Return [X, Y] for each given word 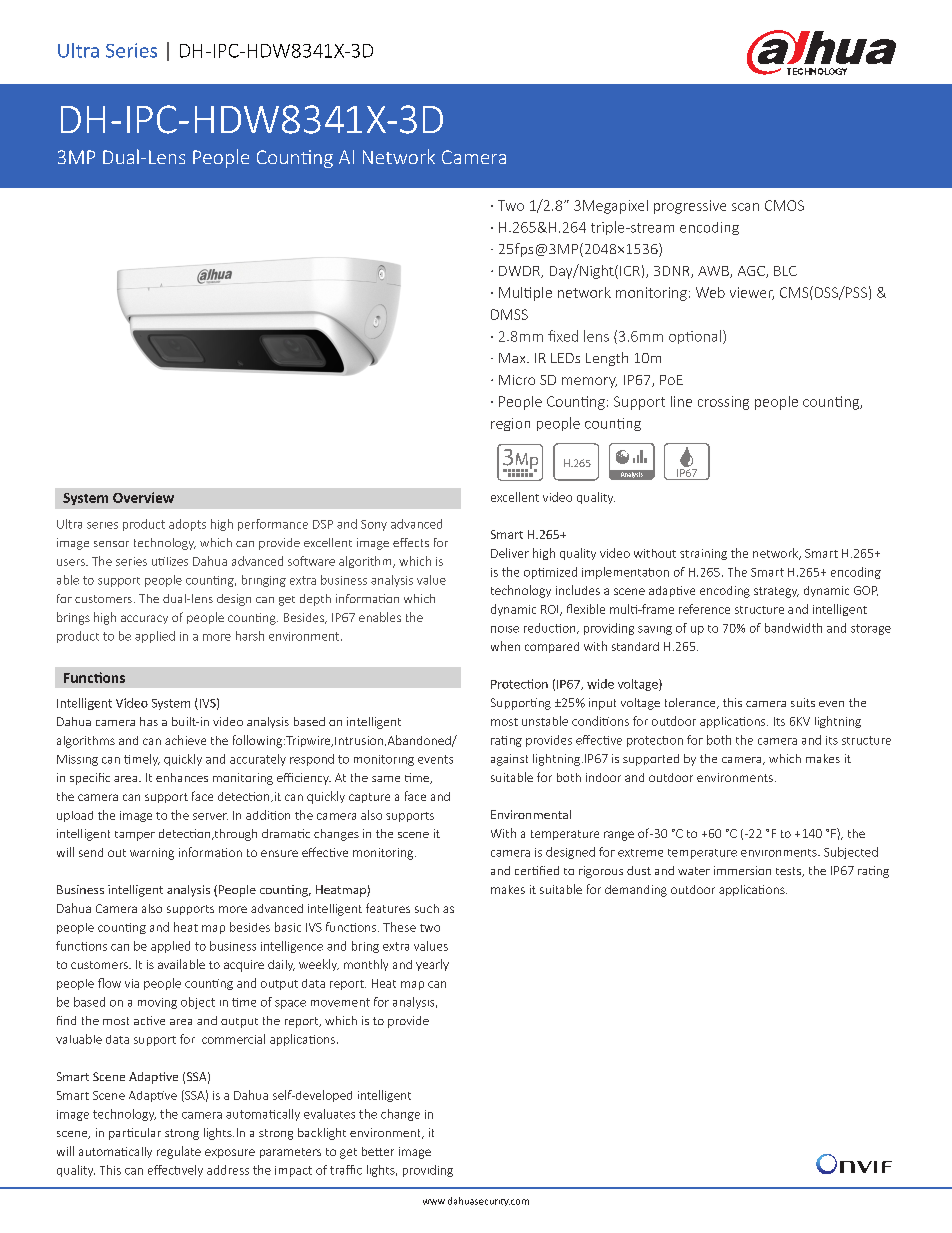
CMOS [784, 205]
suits [803, 702]
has [149, 721]
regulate [179, 1152]
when [505, 646]
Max [513, 358]
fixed [563, 336]
